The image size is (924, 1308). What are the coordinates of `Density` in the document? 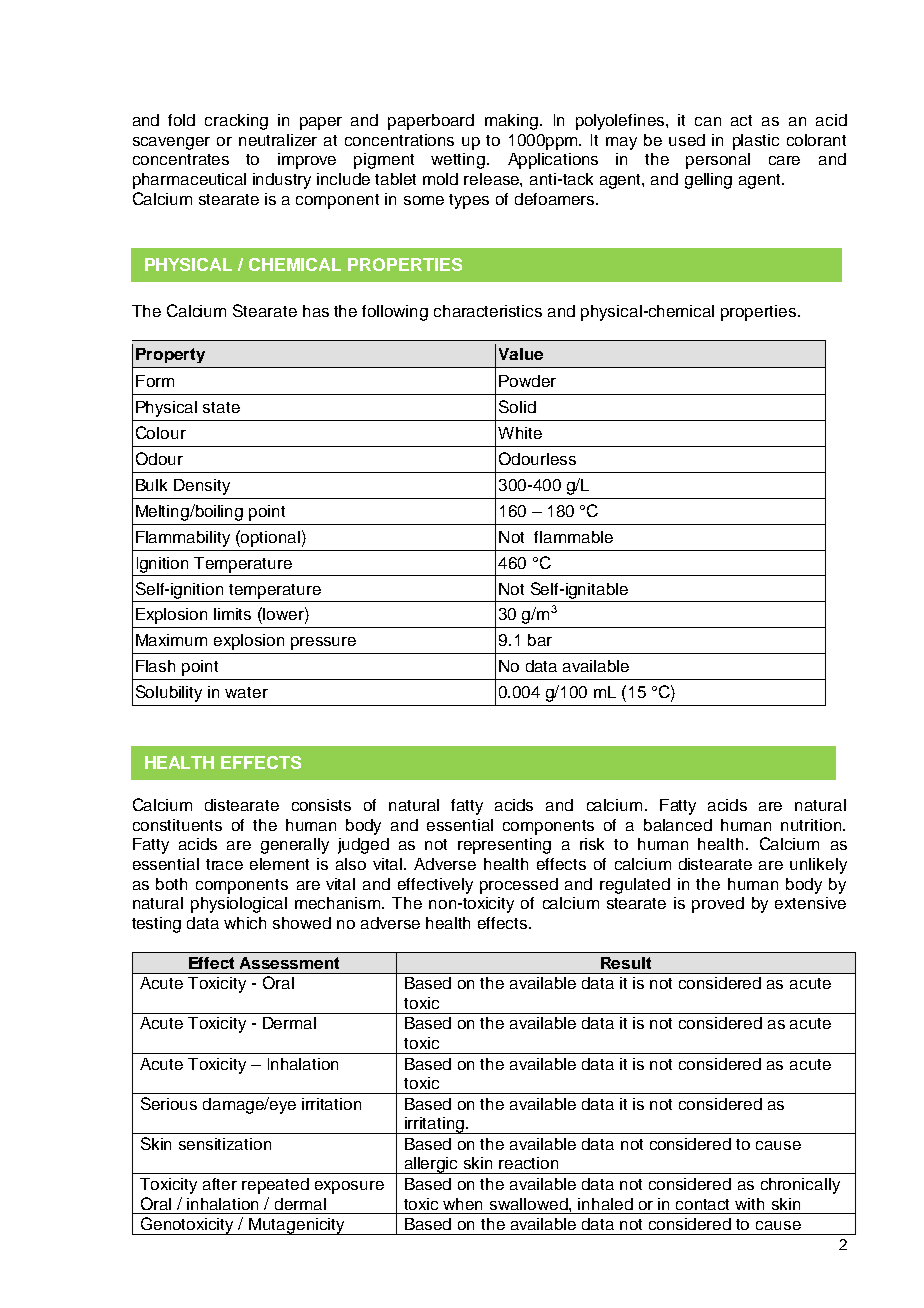 It's located at (202, 487).
